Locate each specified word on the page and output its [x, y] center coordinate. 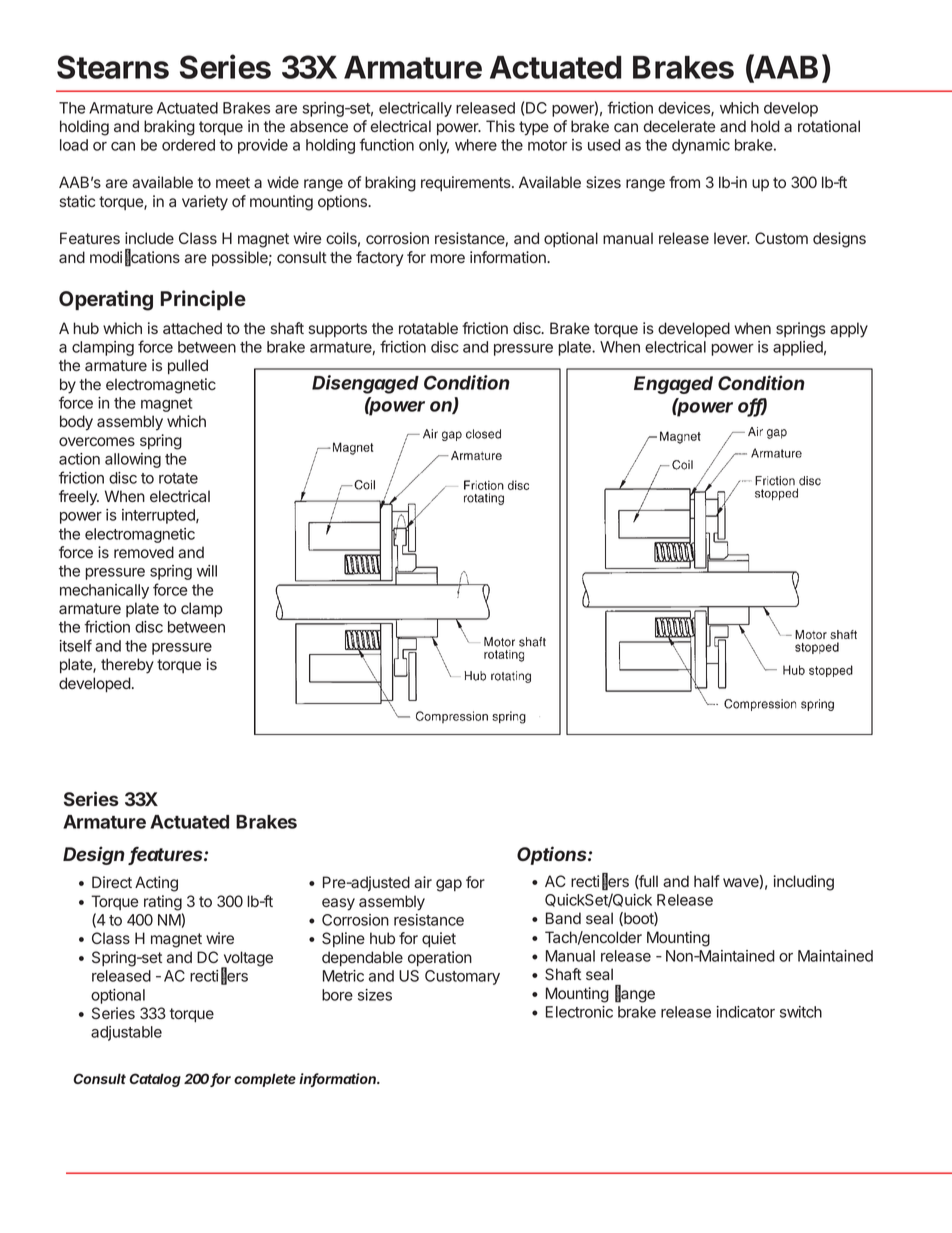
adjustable [126, 1033]
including [804, 883]
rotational [829, 126]
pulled [188, 366]
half [707, 881]
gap [449, 885]
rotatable [428, 328]
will [207, 571]
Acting [156, 884]
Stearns [113, 67]
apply [849, 330]
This [500, 126]
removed [144, 552]
